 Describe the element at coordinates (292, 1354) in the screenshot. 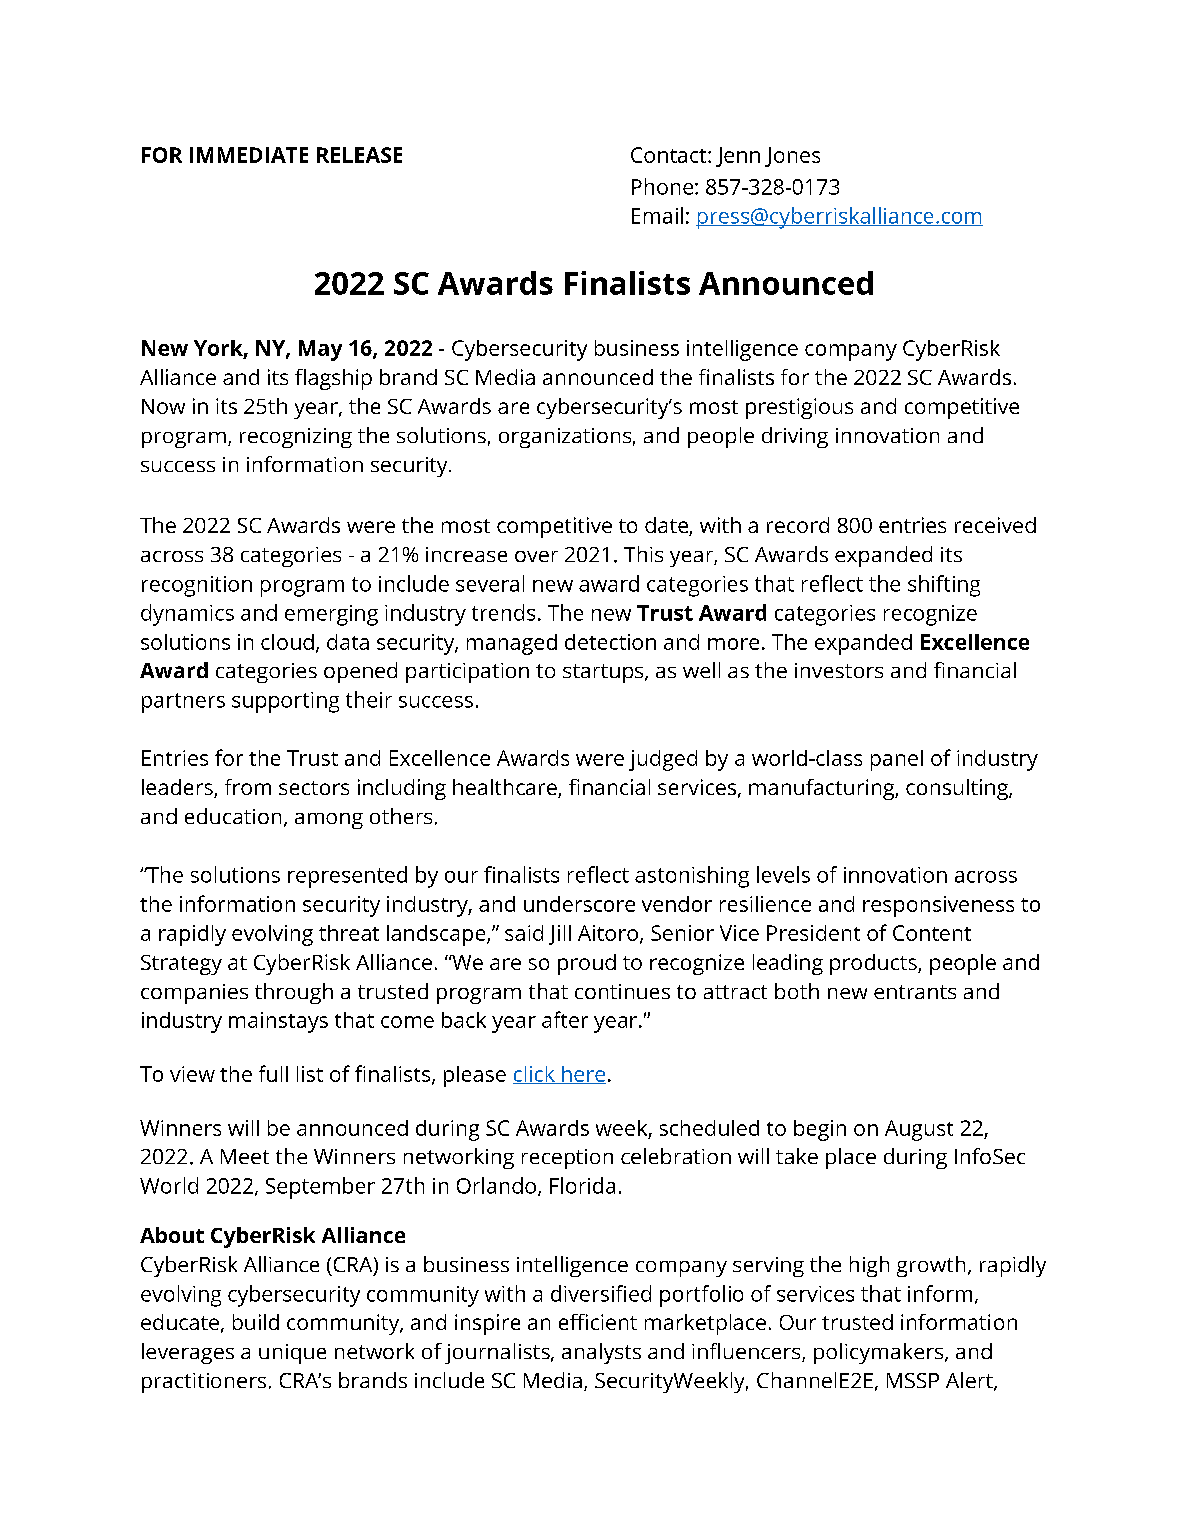

I see `unique` at that location.
